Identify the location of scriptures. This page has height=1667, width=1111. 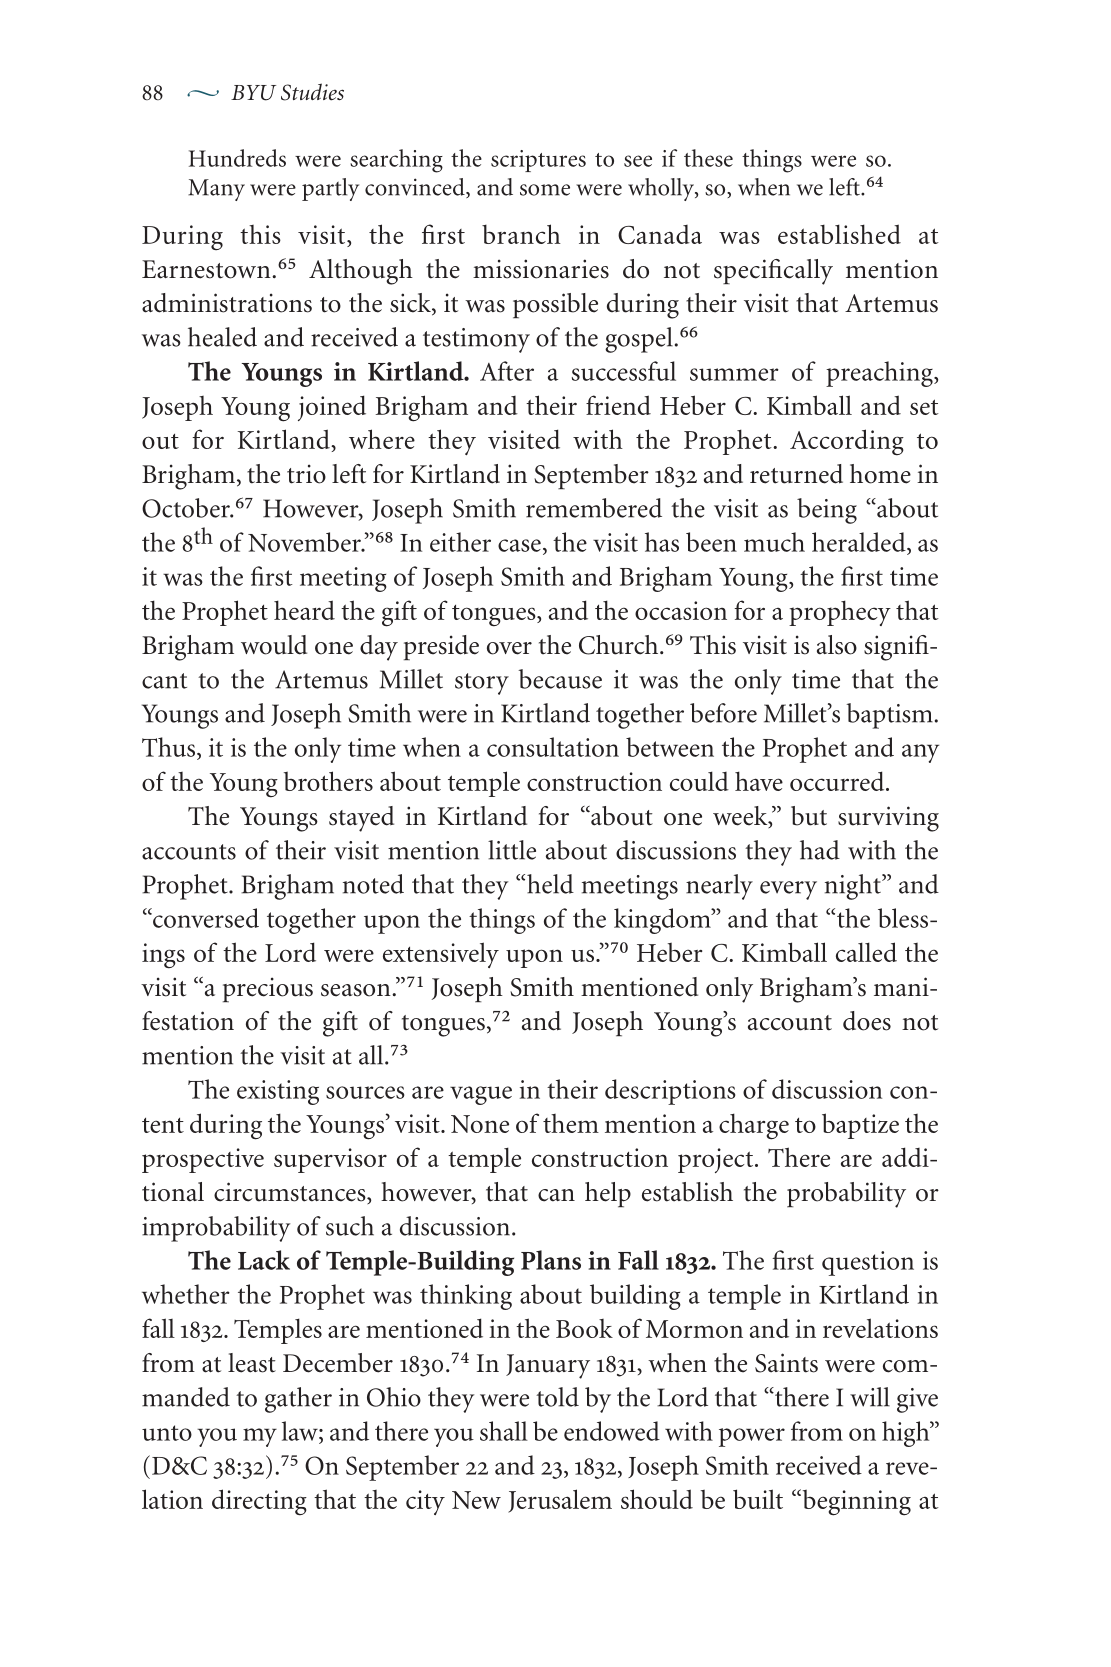
(538, 161).
